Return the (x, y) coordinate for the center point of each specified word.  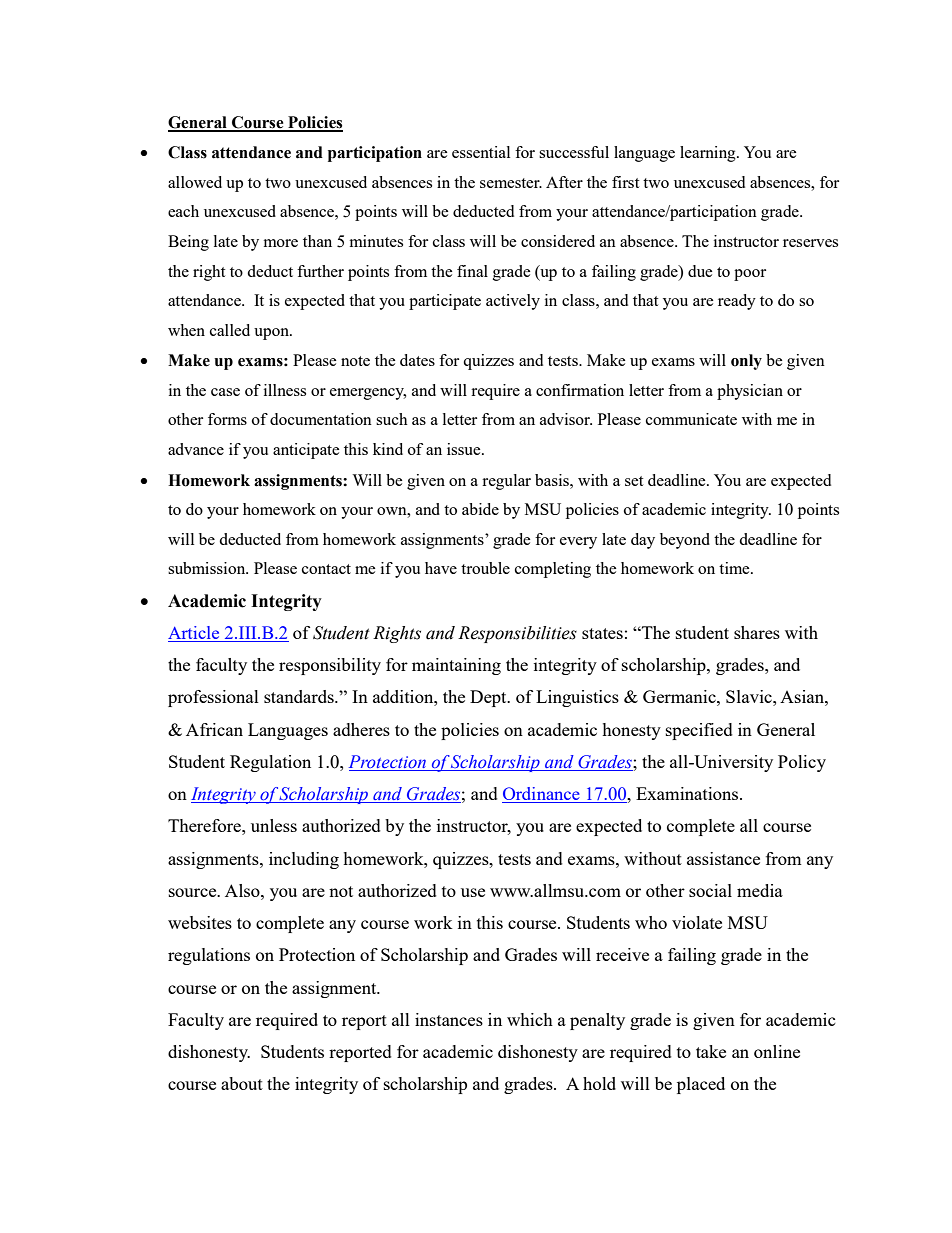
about (242, 1083)
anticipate (306, 451)
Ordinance (542, 795)
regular (506, 482)
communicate (691, 419)
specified (699, 731)
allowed (195, 182)
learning (709, 154)
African (214, 729)
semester (511, 183)
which (530, 1019)
